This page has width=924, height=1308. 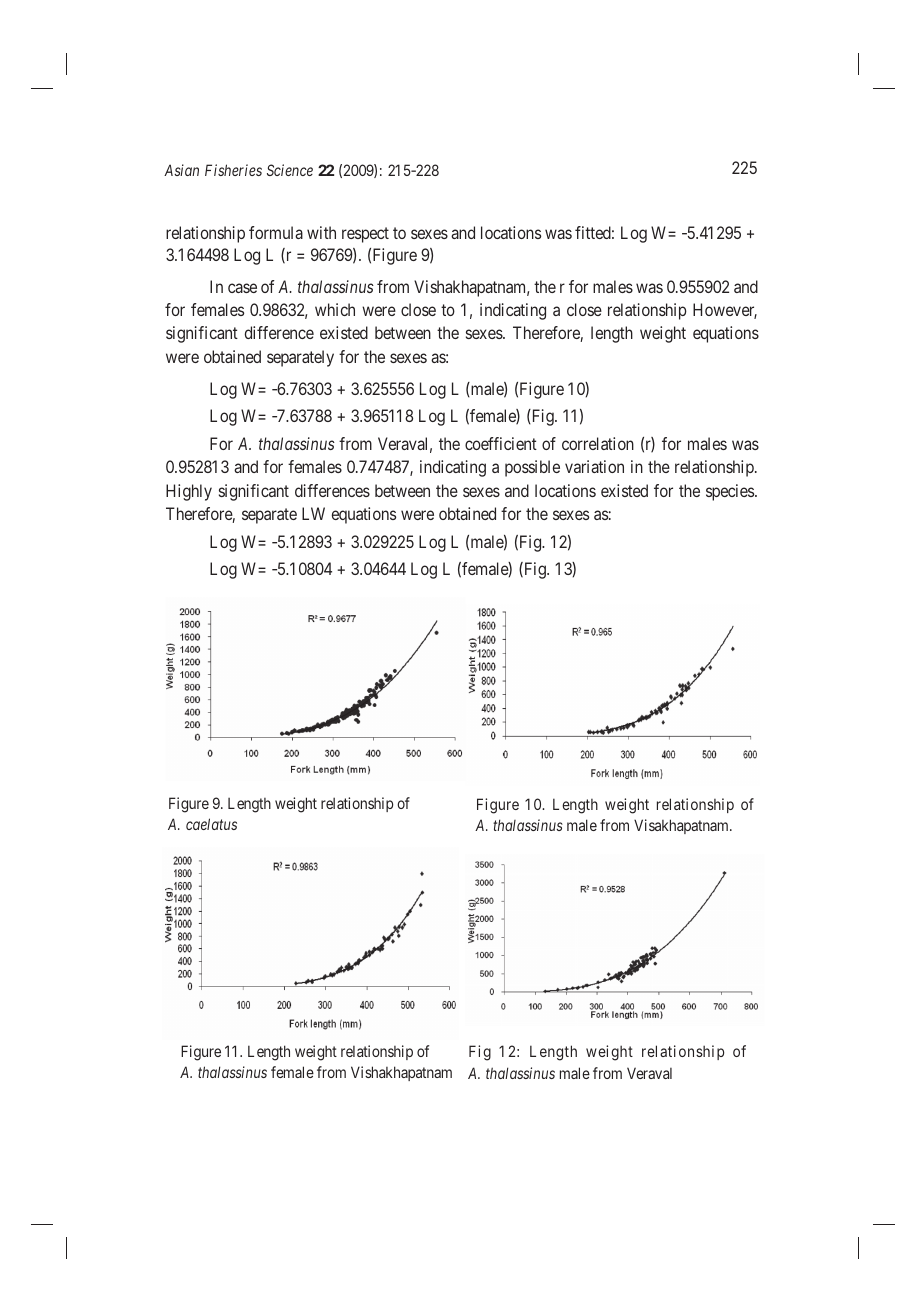 What do you see at coordinates (242, 288) in the page?
I see `case` at bounding box center [242, 288].
